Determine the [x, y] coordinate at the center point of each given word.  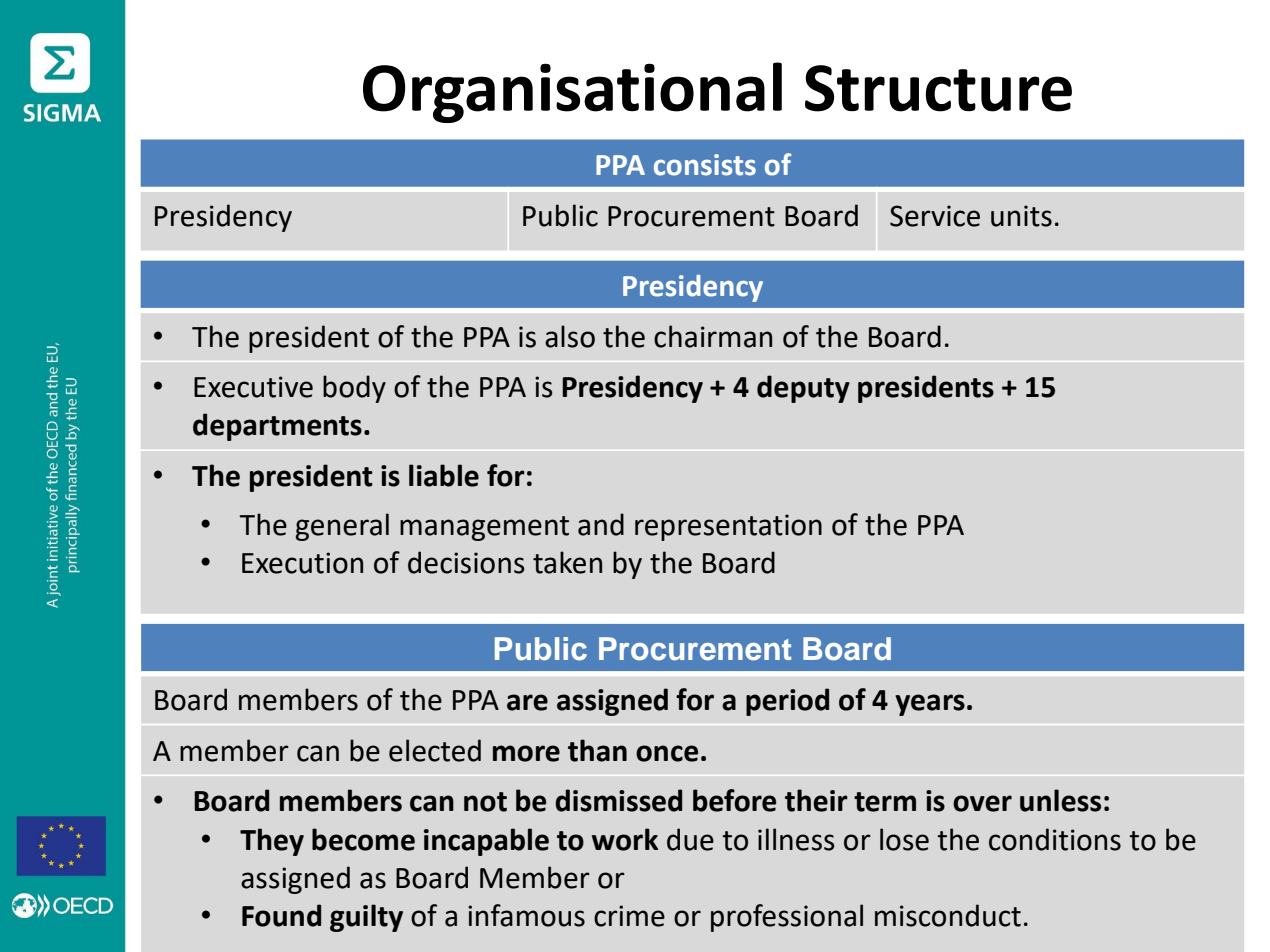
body [354, 389]
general [342, 527]
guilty [366, 918]
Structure [938, 88]
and [601, 524]
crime [629, 916]
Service [935, 216]
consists [705, 165]
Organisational [572, 92]
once [667, 753]
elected [435, 750]
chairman [713, 336]
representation [728, 527]
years [930, 705]
